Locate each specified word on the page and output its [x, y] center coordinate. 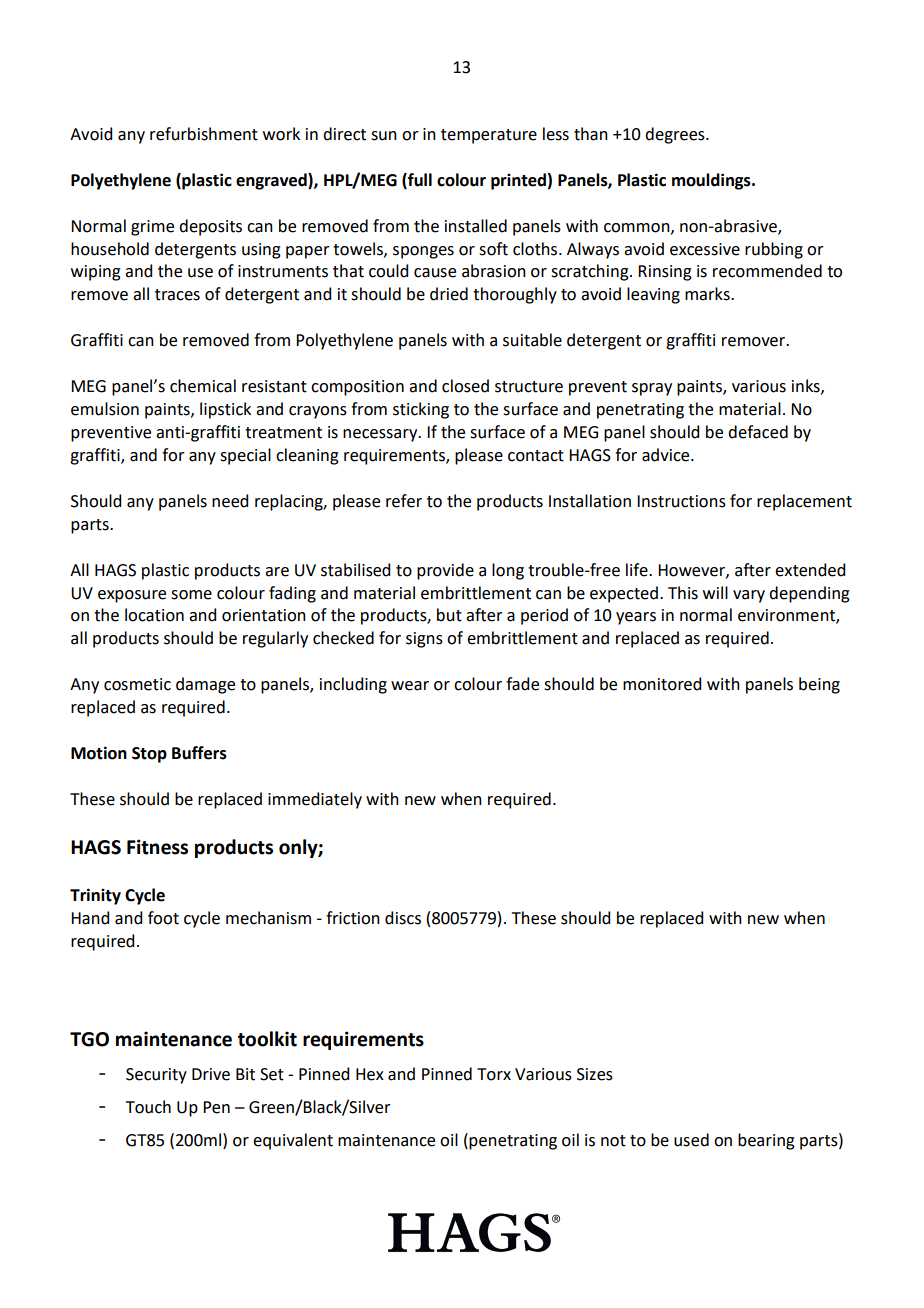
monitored [662, 684]
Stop [149, 755]
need [230, 501]
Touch [148, 1107]
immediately [315, 800]
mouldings [712, 181]
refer [404, 501]
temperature [489, 136]
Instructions [681, 501]
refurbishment [204, 134]
